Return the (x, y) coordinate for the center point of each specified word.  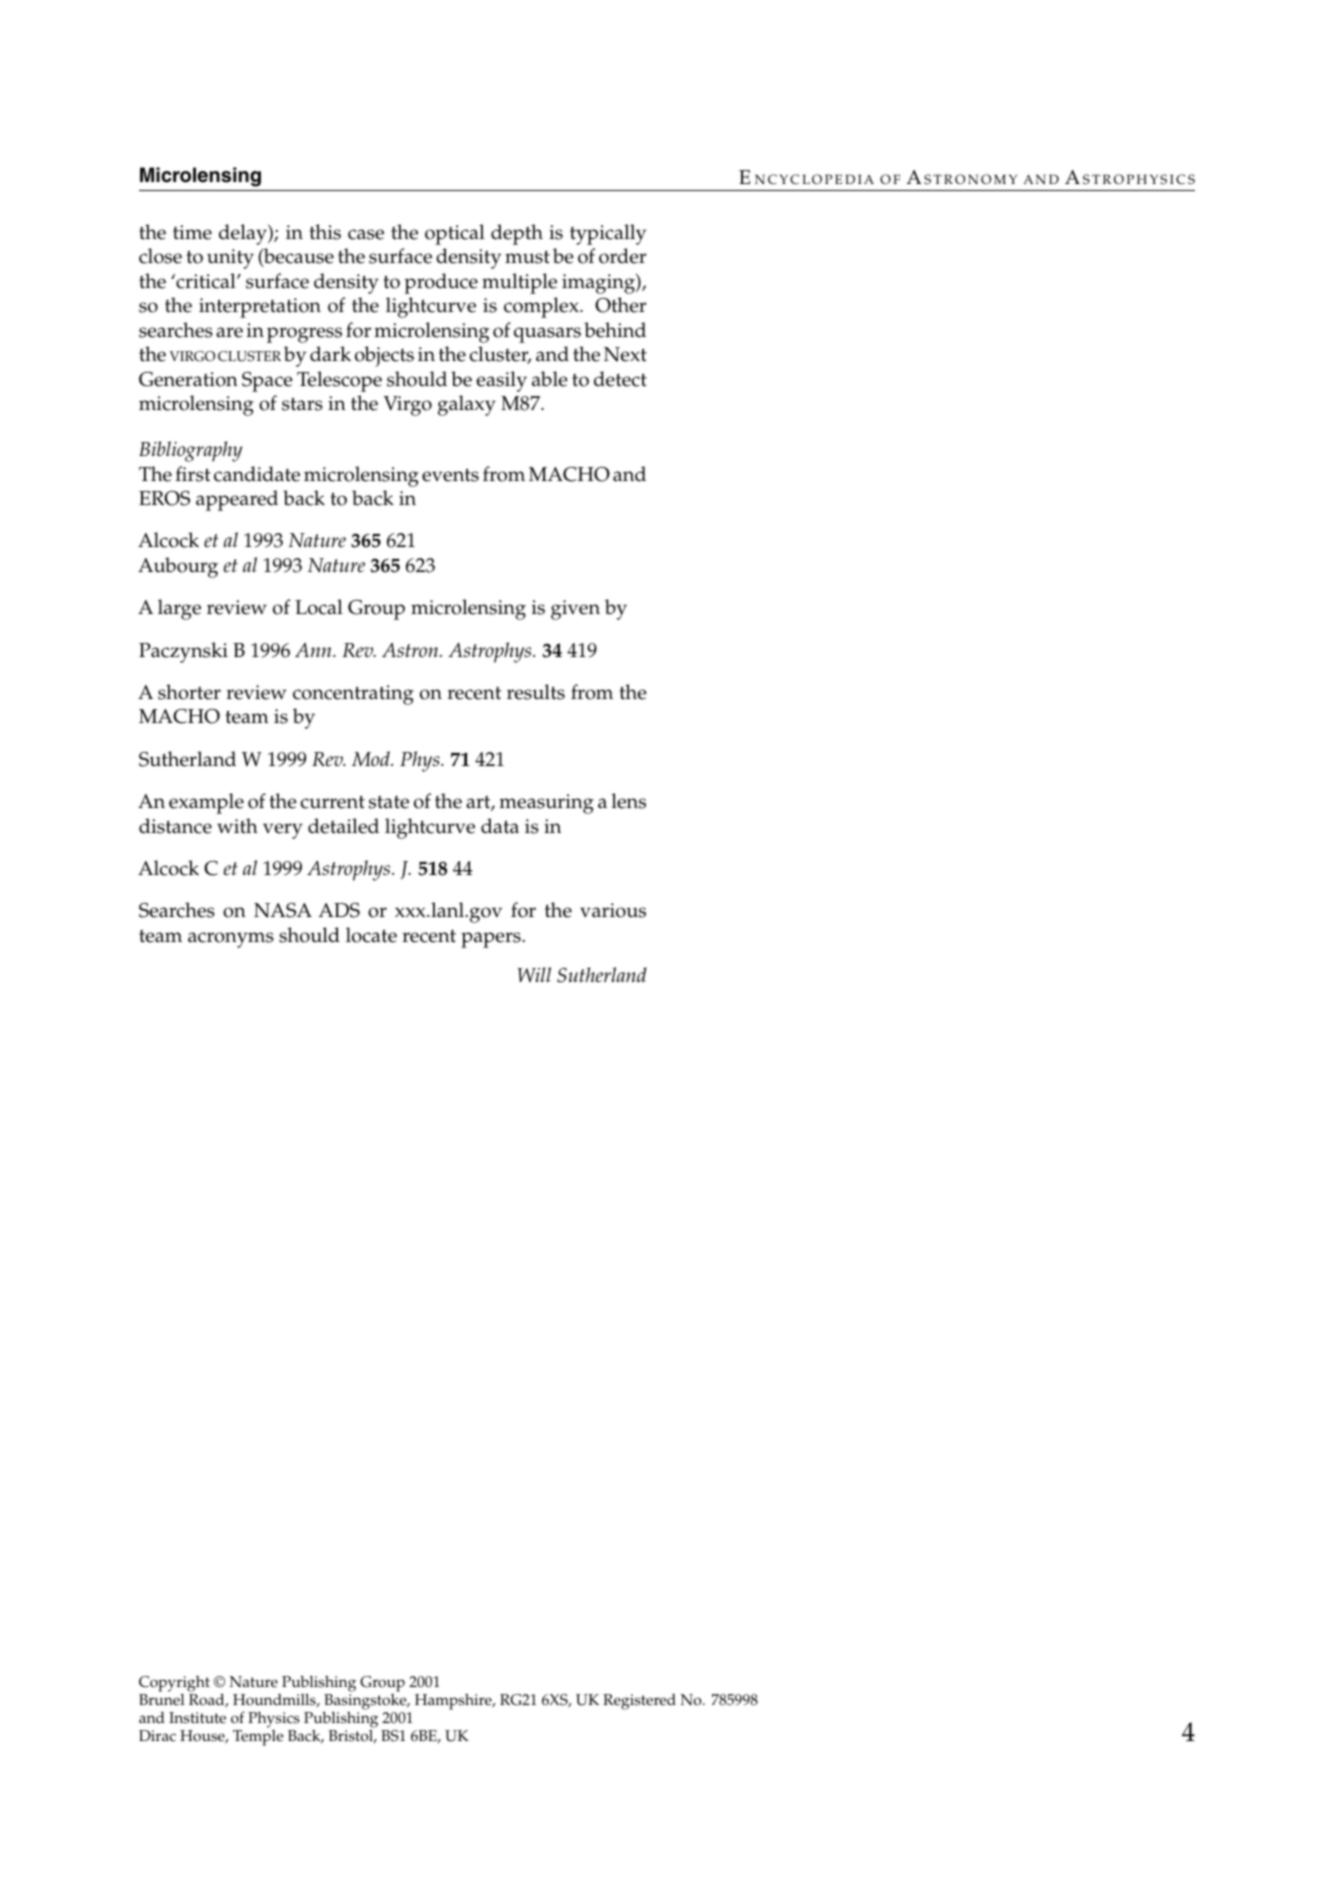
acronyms (231, 940)
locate (371, 935)
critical (206, 281)
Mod (372, 759)
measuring (546, 804)
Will (534, 974)
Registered (639, 1702)
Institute (197, 1718)
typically (608, 234)
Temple (258, 1736)
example (206, 803)
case (366, 234)
